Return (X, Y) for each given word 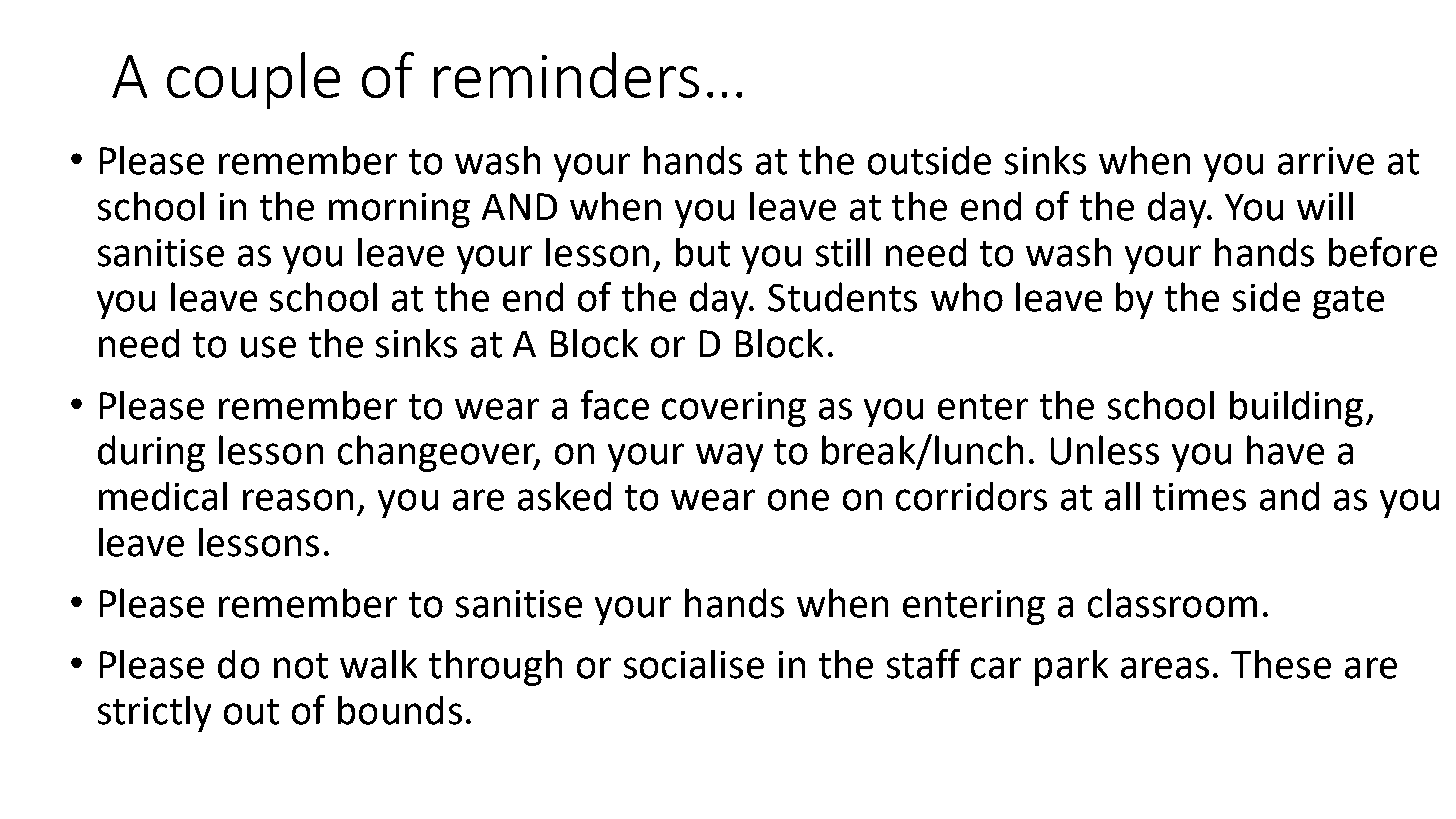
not (301, 666)
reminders (566, 75)
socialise (694, 664)
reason (298, 500)
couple (253, 80)
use (268, 347)
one (798, 500)
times (1199, 497)
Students (842, 297)
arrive (1326, 161)
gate (1348, 302)
